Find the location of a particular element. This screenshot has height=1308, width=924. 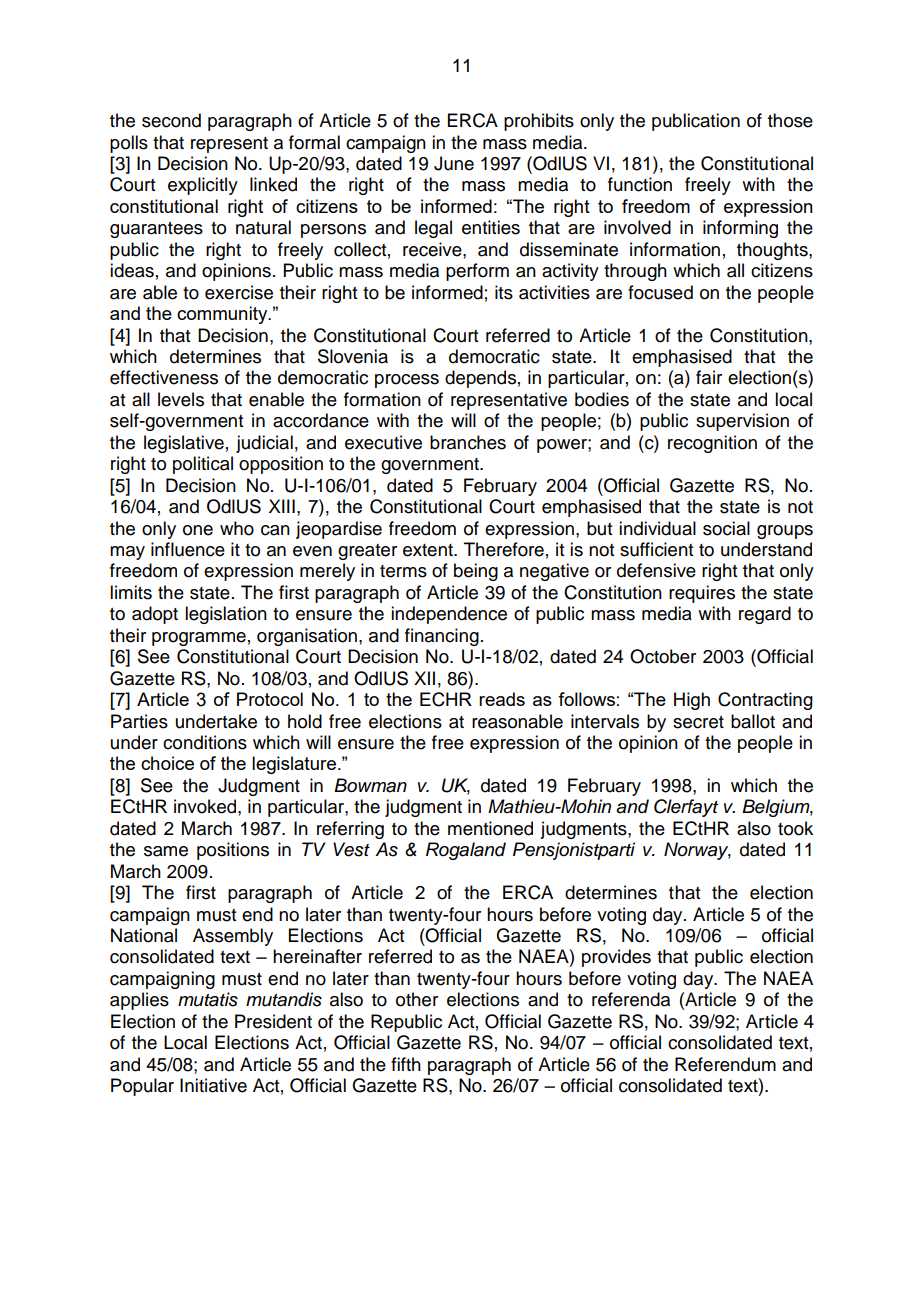

June is located at coordinates (454, 163).
